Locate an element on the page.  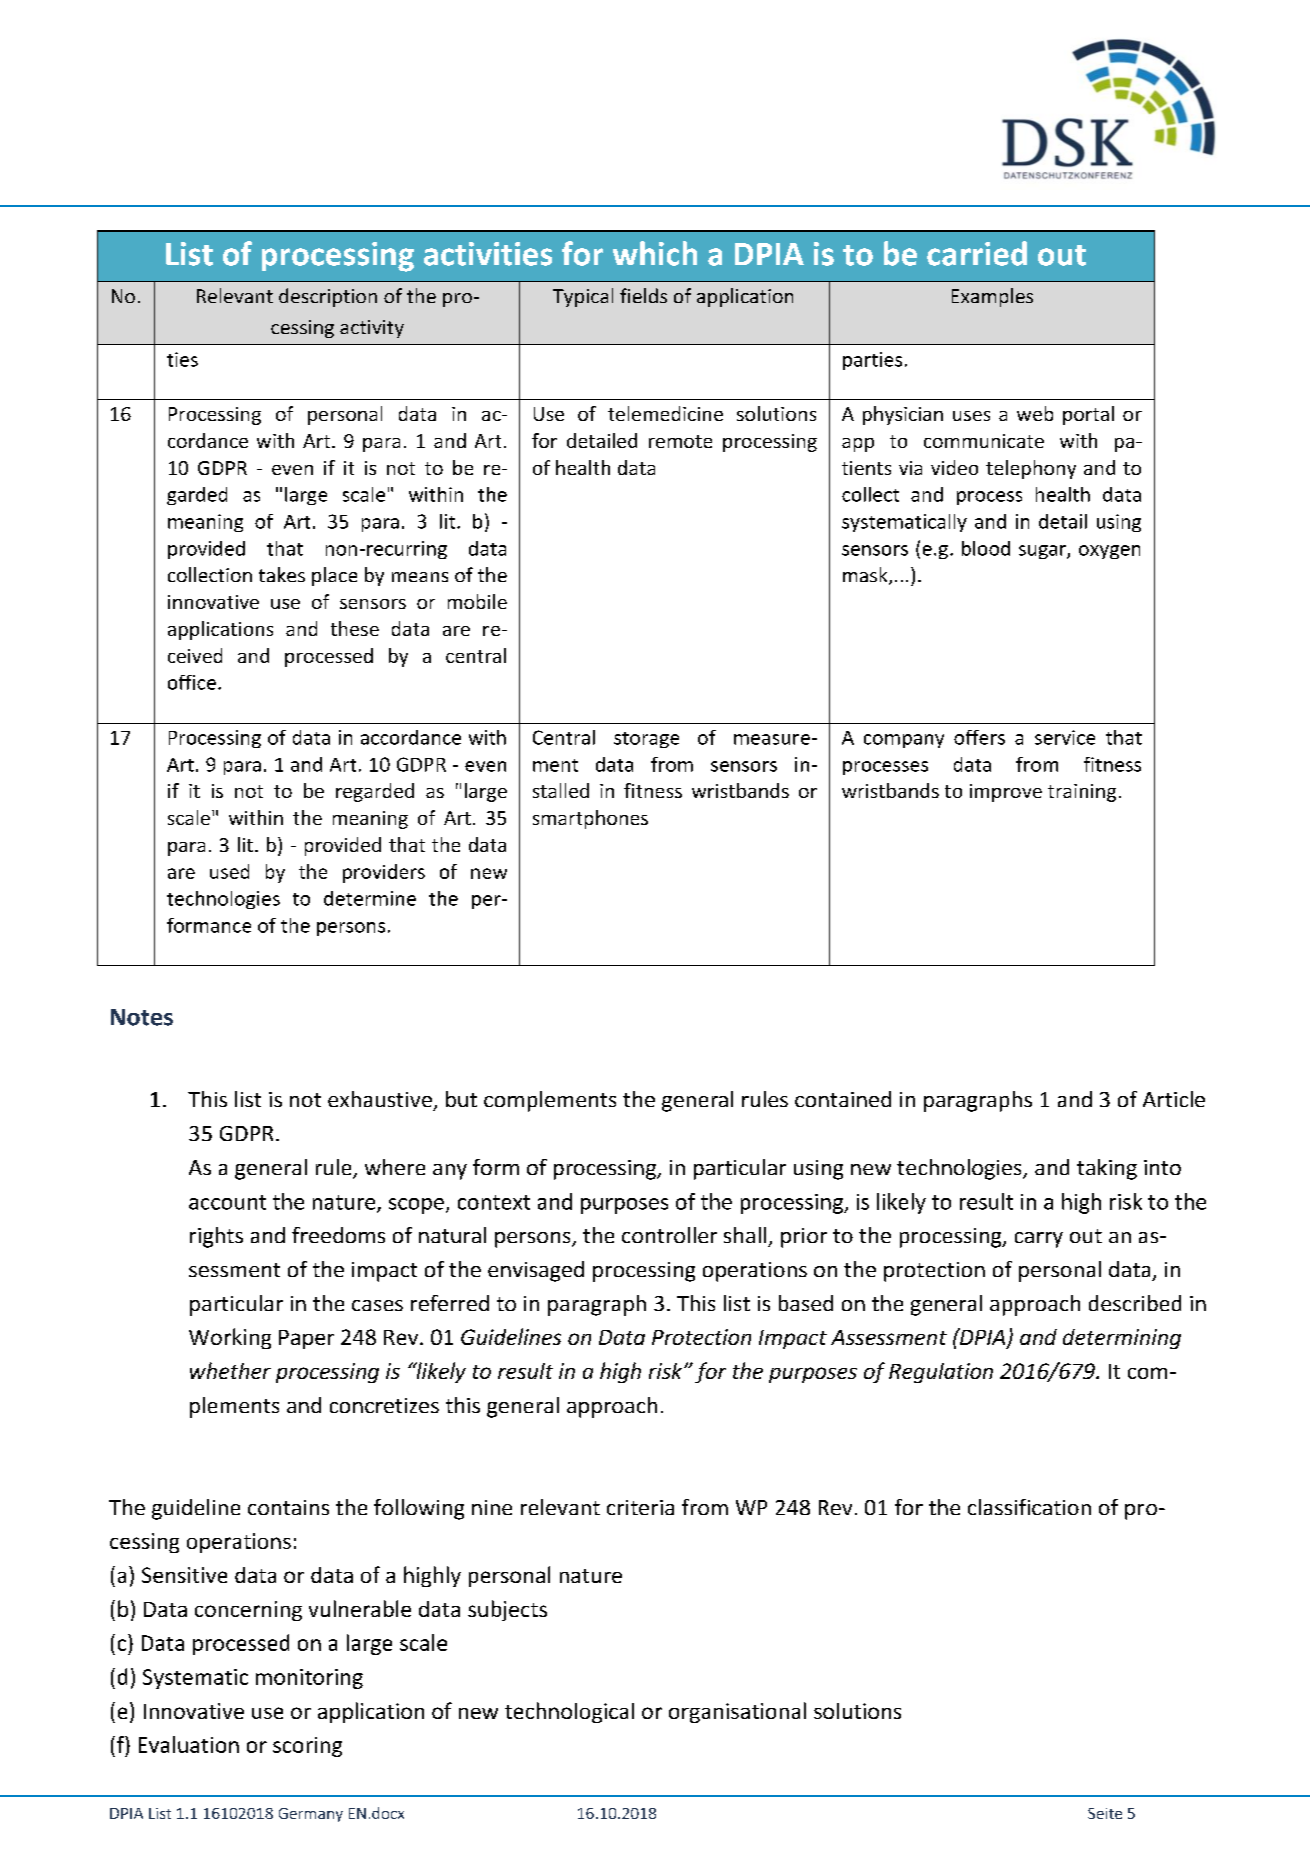
description is located at coordinates (328, 297).
